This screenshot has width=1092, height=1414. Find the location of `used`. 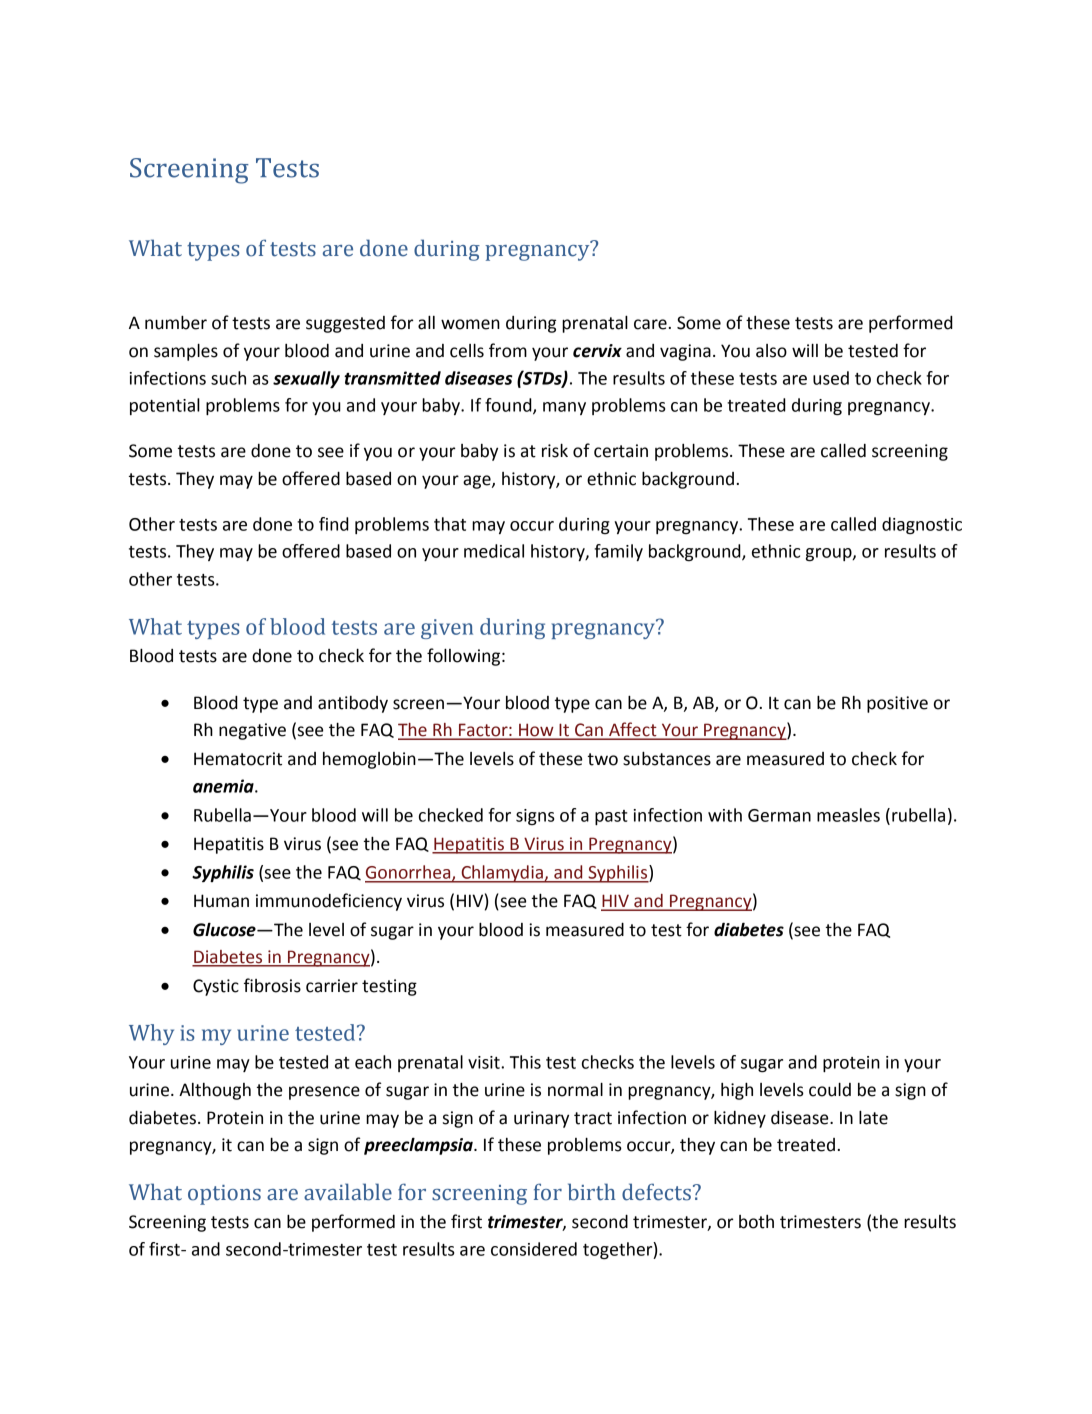

used is located at coordinates (831, 378).
